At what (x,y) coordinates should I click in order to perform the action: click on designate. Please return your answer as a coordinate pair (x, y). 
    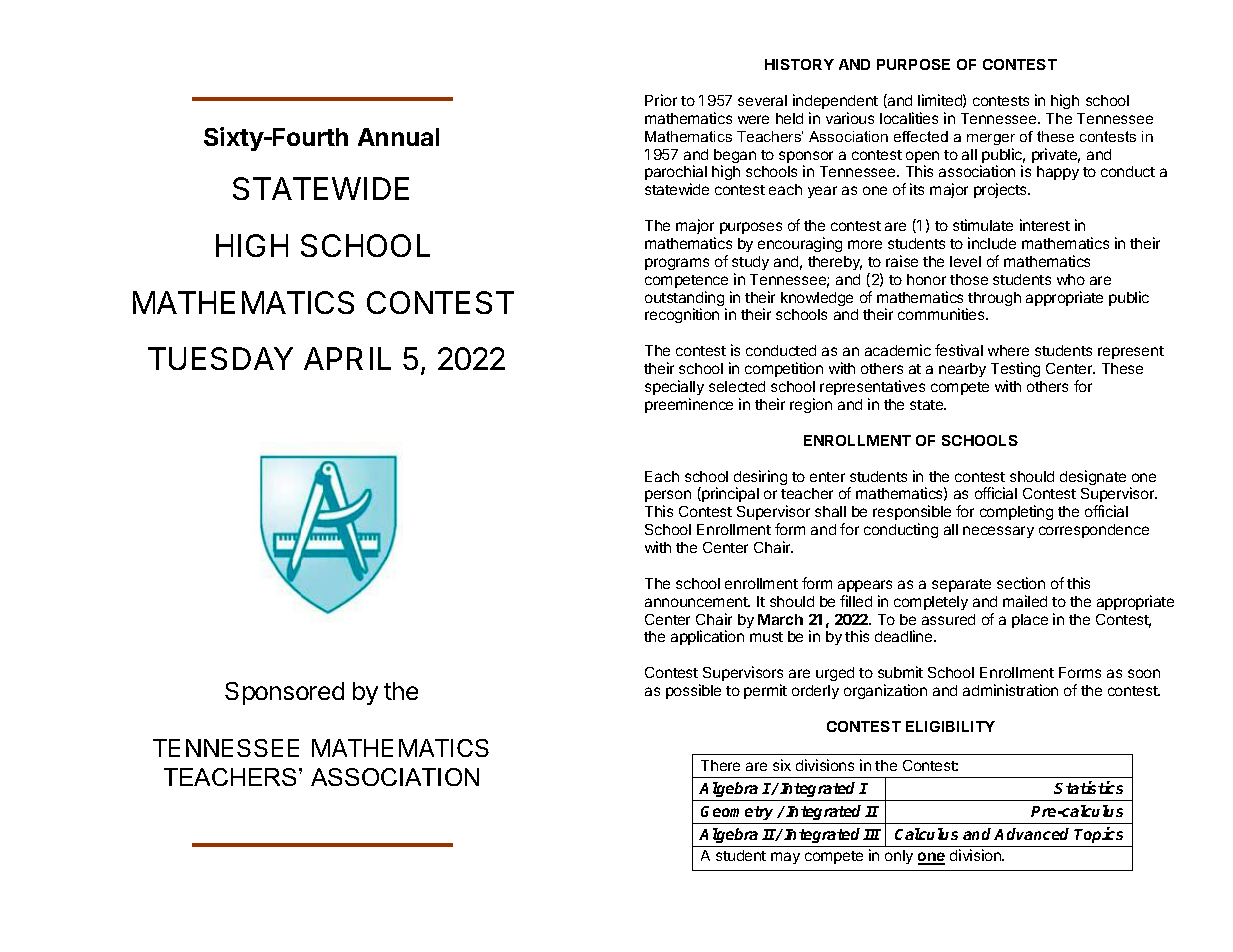
    Looking at the image, I should click on (1093, 477).
